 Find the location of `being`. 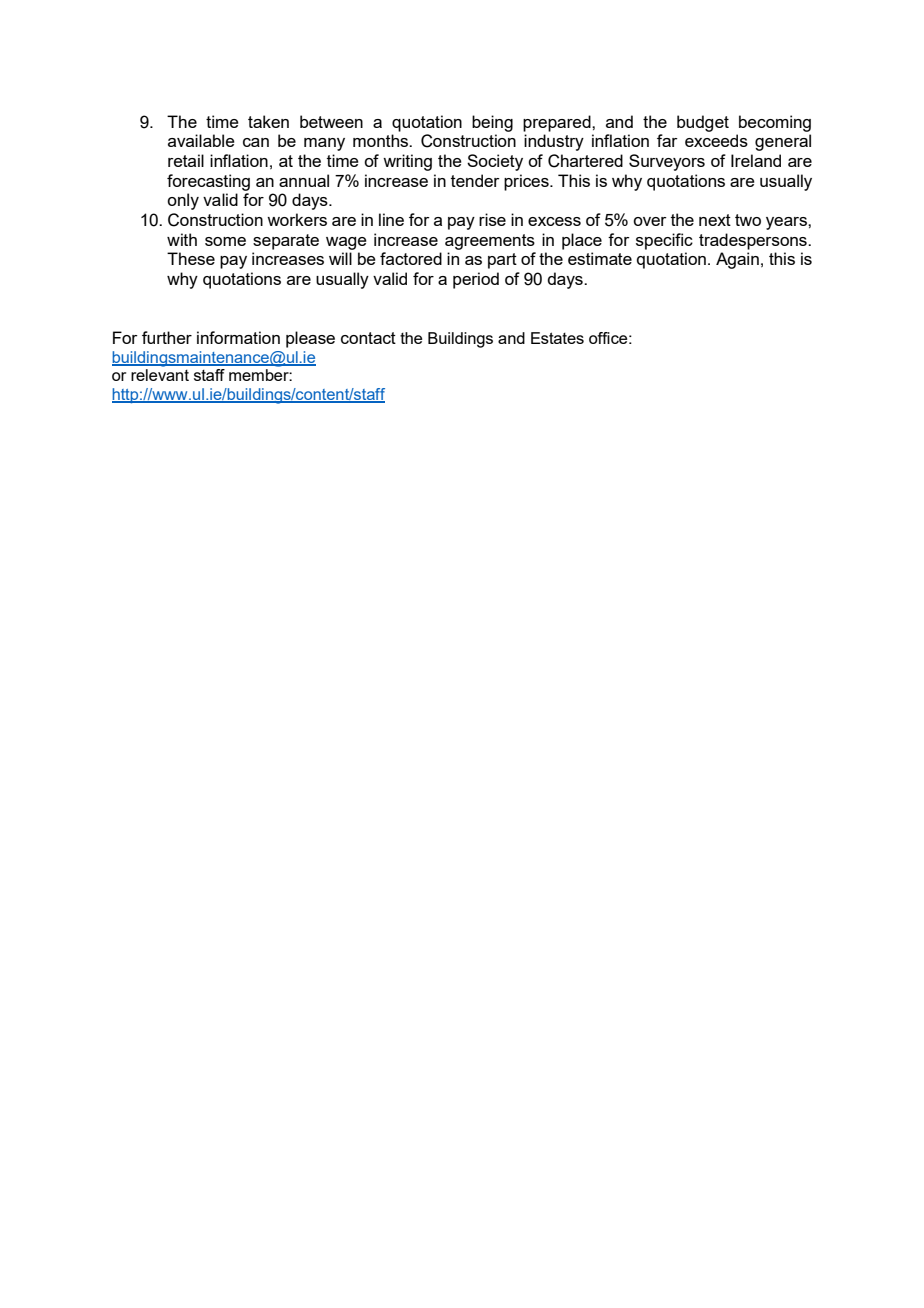

being is located at coordinates (492, 123).
